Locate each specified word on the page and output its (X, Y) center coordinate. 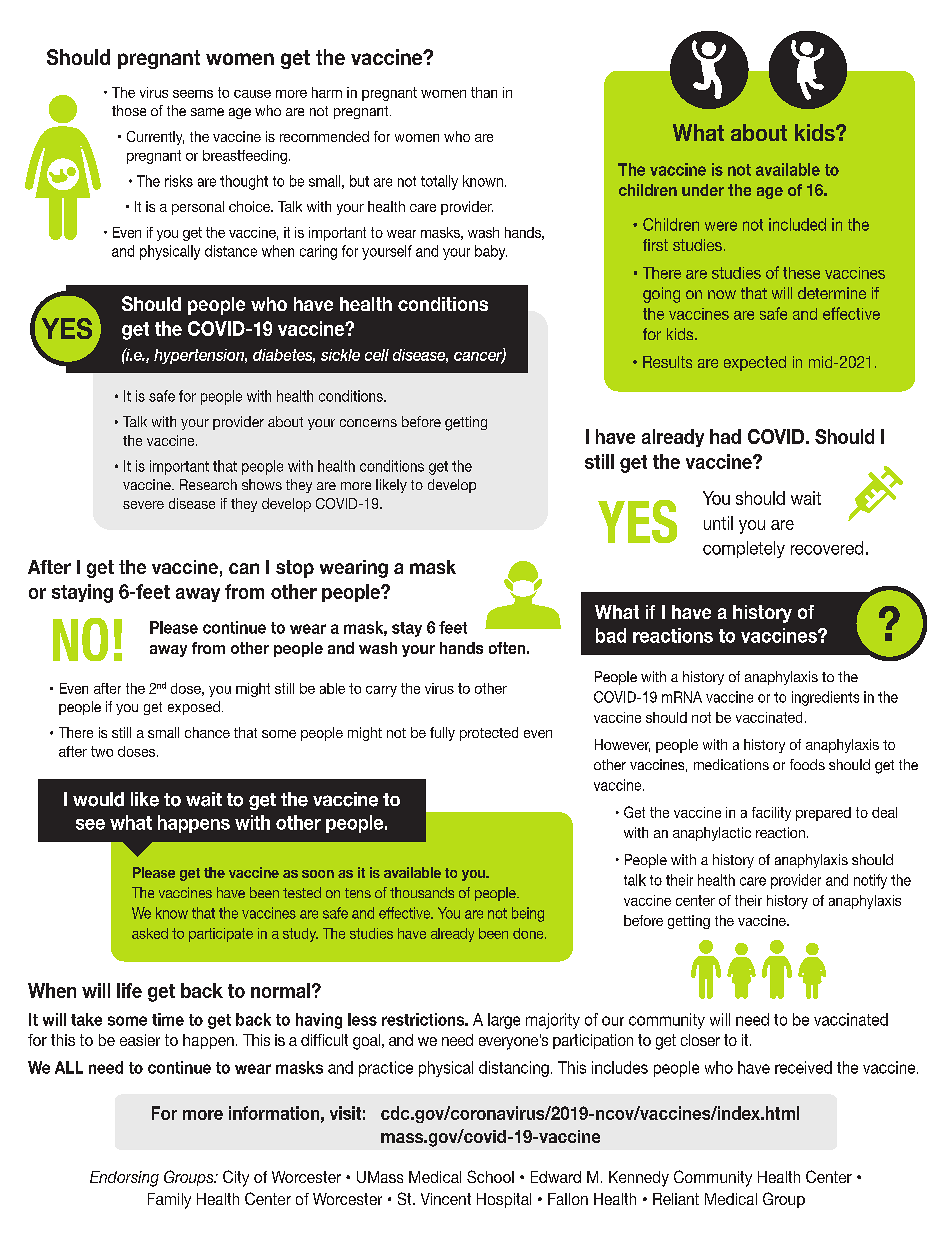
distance (231, 251)
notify (870, 881)
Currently (155, 138)
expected (755, 363)
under (703, 190)
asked (150, 933)
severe (143, 505)
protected (489, 734)
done (529, 933)
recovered (827, 548)
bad (611, 635)
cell (377, 355)
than (484, 92)
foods (807, 764)
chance (207, 732)
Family (169, 1201)
